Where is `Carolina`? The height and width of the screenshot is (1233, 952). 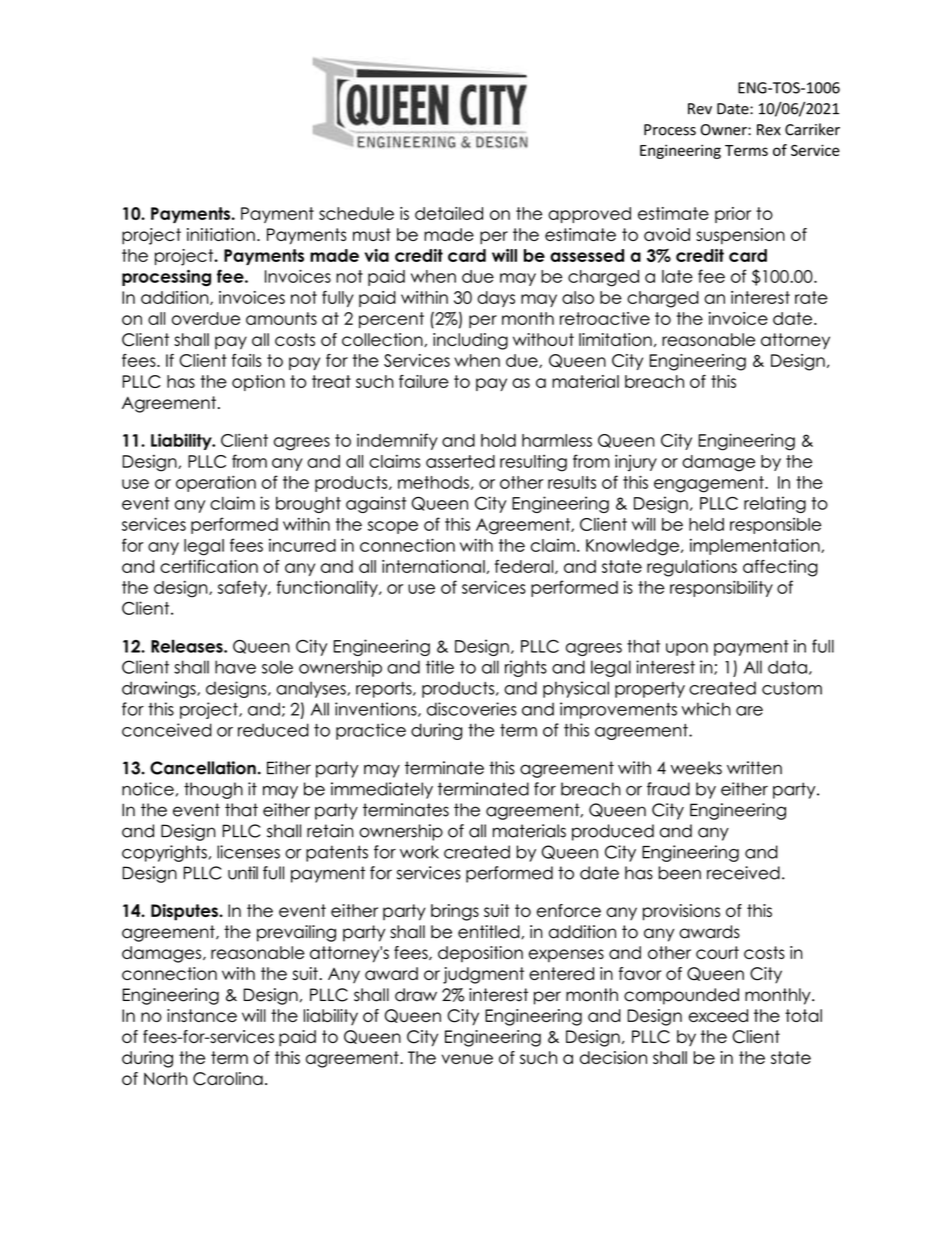
Carolina is located at coordinates (228, 1079).
